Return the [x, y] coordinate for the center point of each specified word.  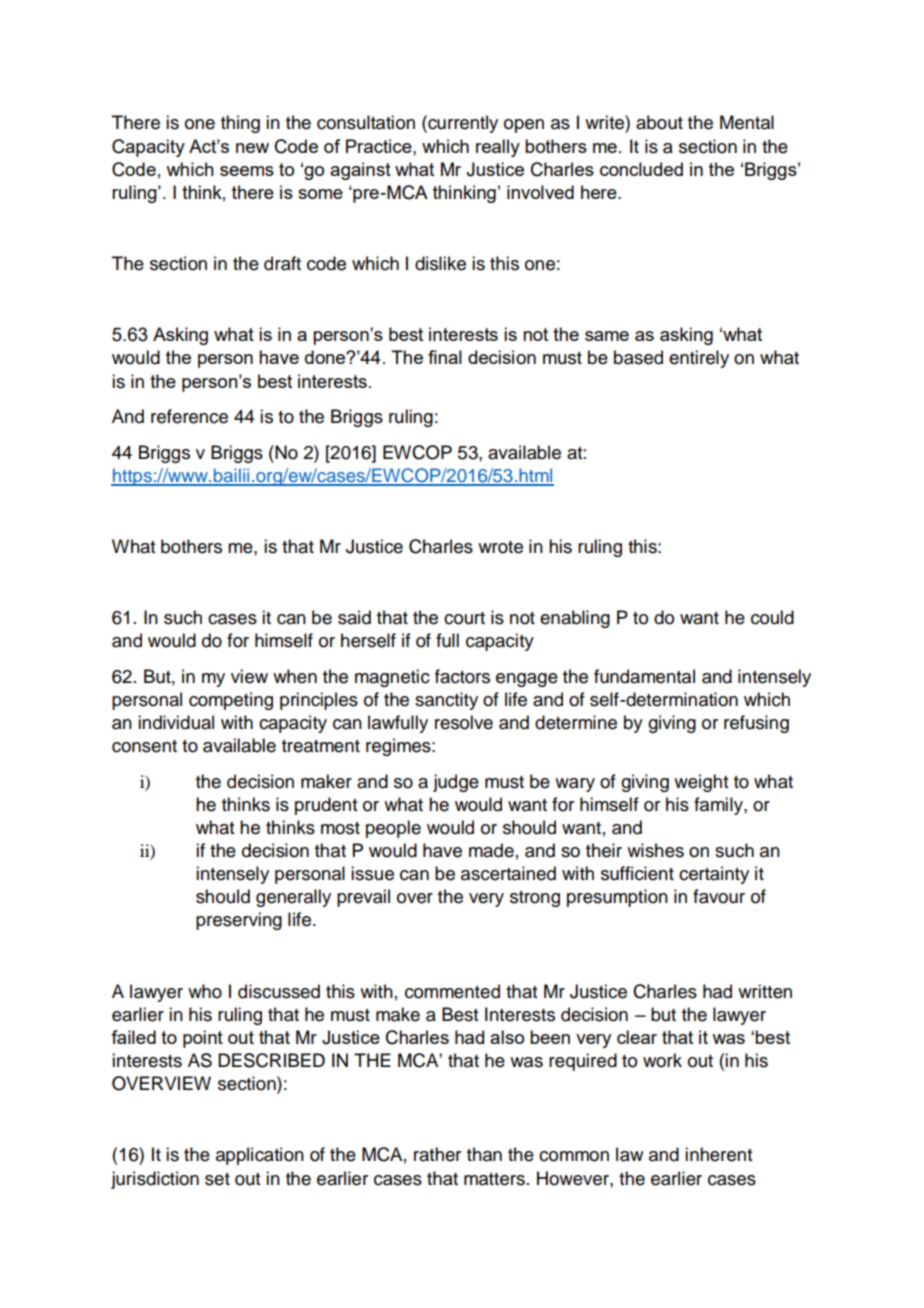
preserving [239, 921]
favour [719, 896]
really [498, 148]
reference [189, 416]
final [445, 357]
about [659, 122]
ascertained [508, 873]
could [772, 617]
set [217, 1179]
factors [462, 676]
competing [231, 701]
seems [247, 171]
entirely [699, 359]
